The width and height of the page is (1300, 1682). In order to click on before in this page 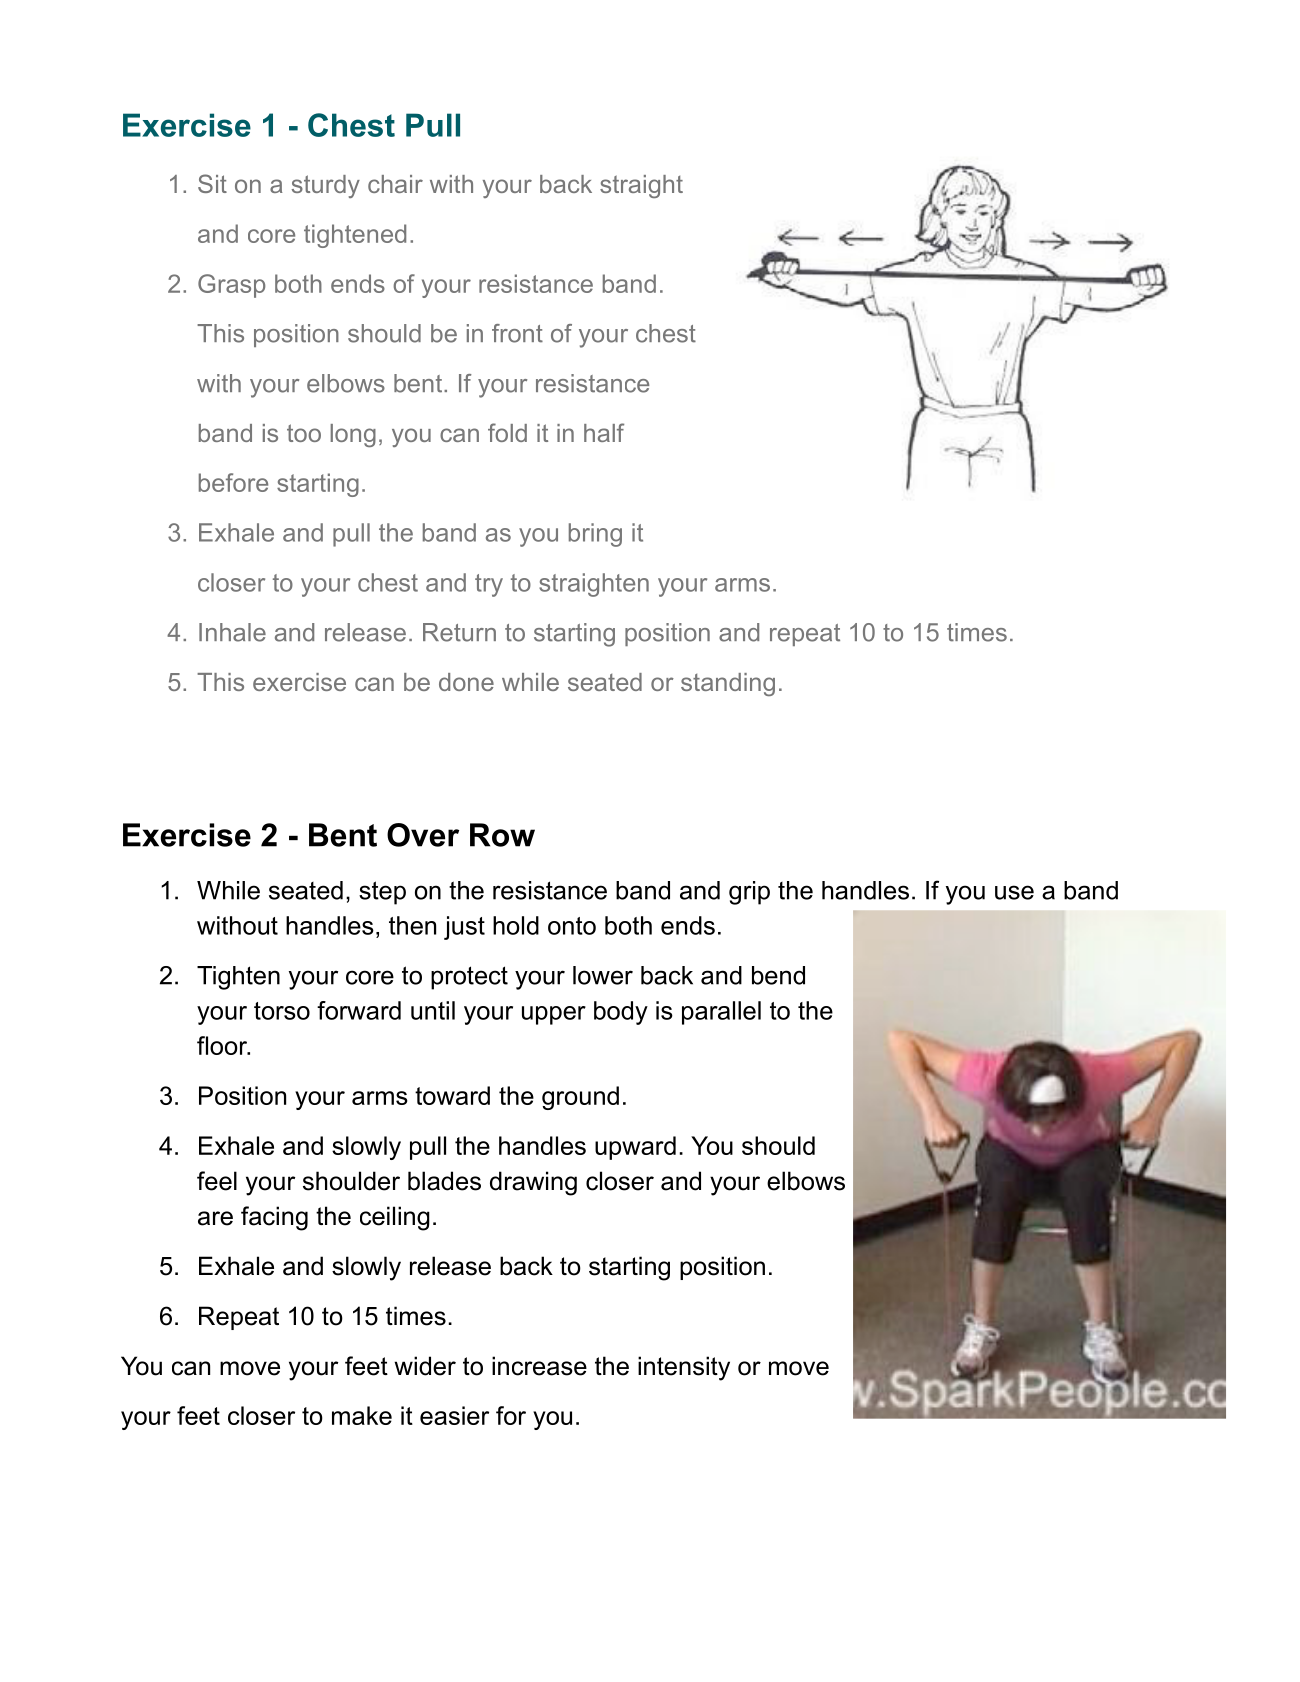, I will do `click(233, 482)`.
